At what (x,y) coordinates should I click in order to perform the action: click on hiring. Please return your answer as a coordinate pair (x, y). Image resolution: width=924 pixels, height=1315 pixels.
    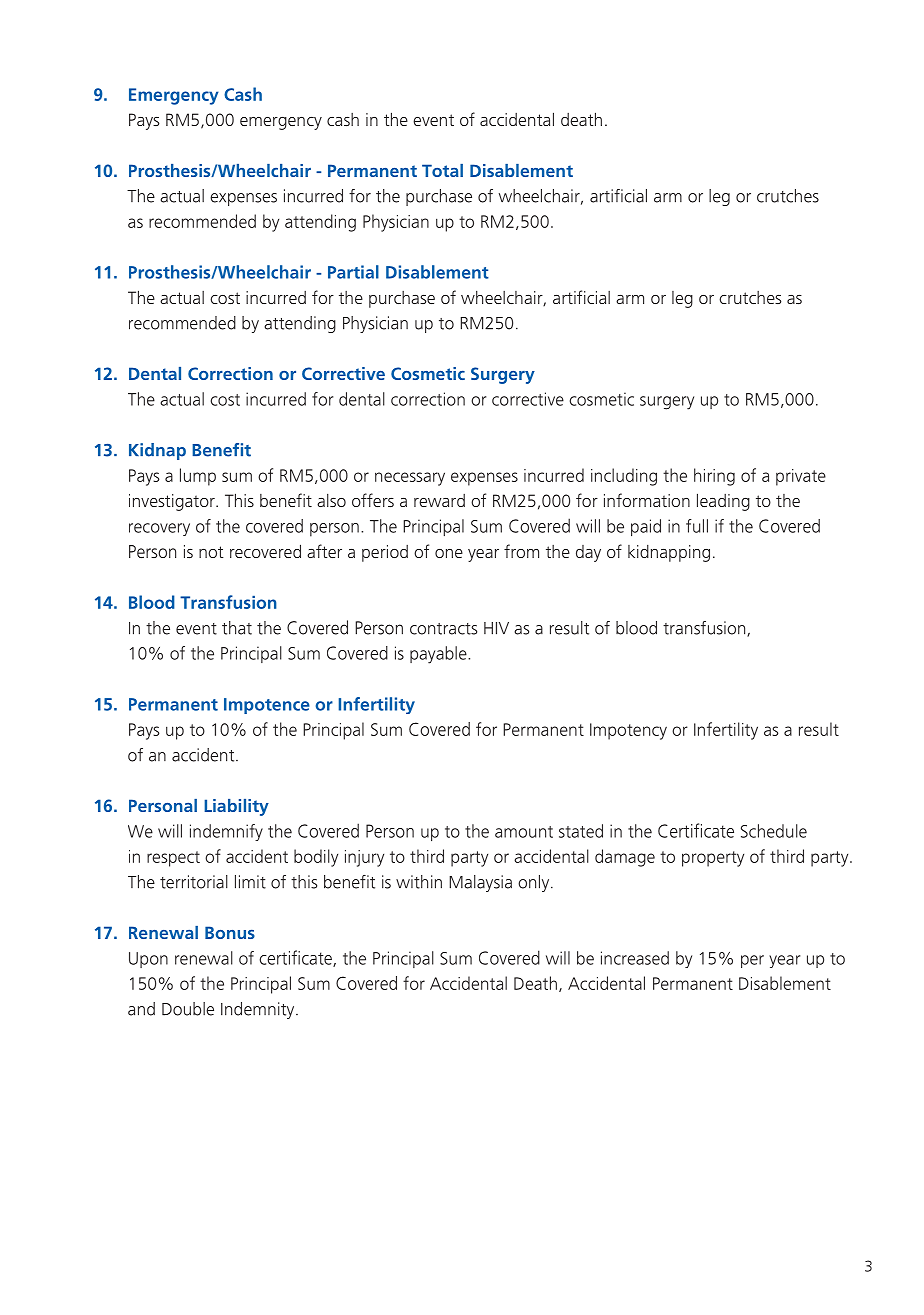
    Looking at the image, I should click on (714, 477).
